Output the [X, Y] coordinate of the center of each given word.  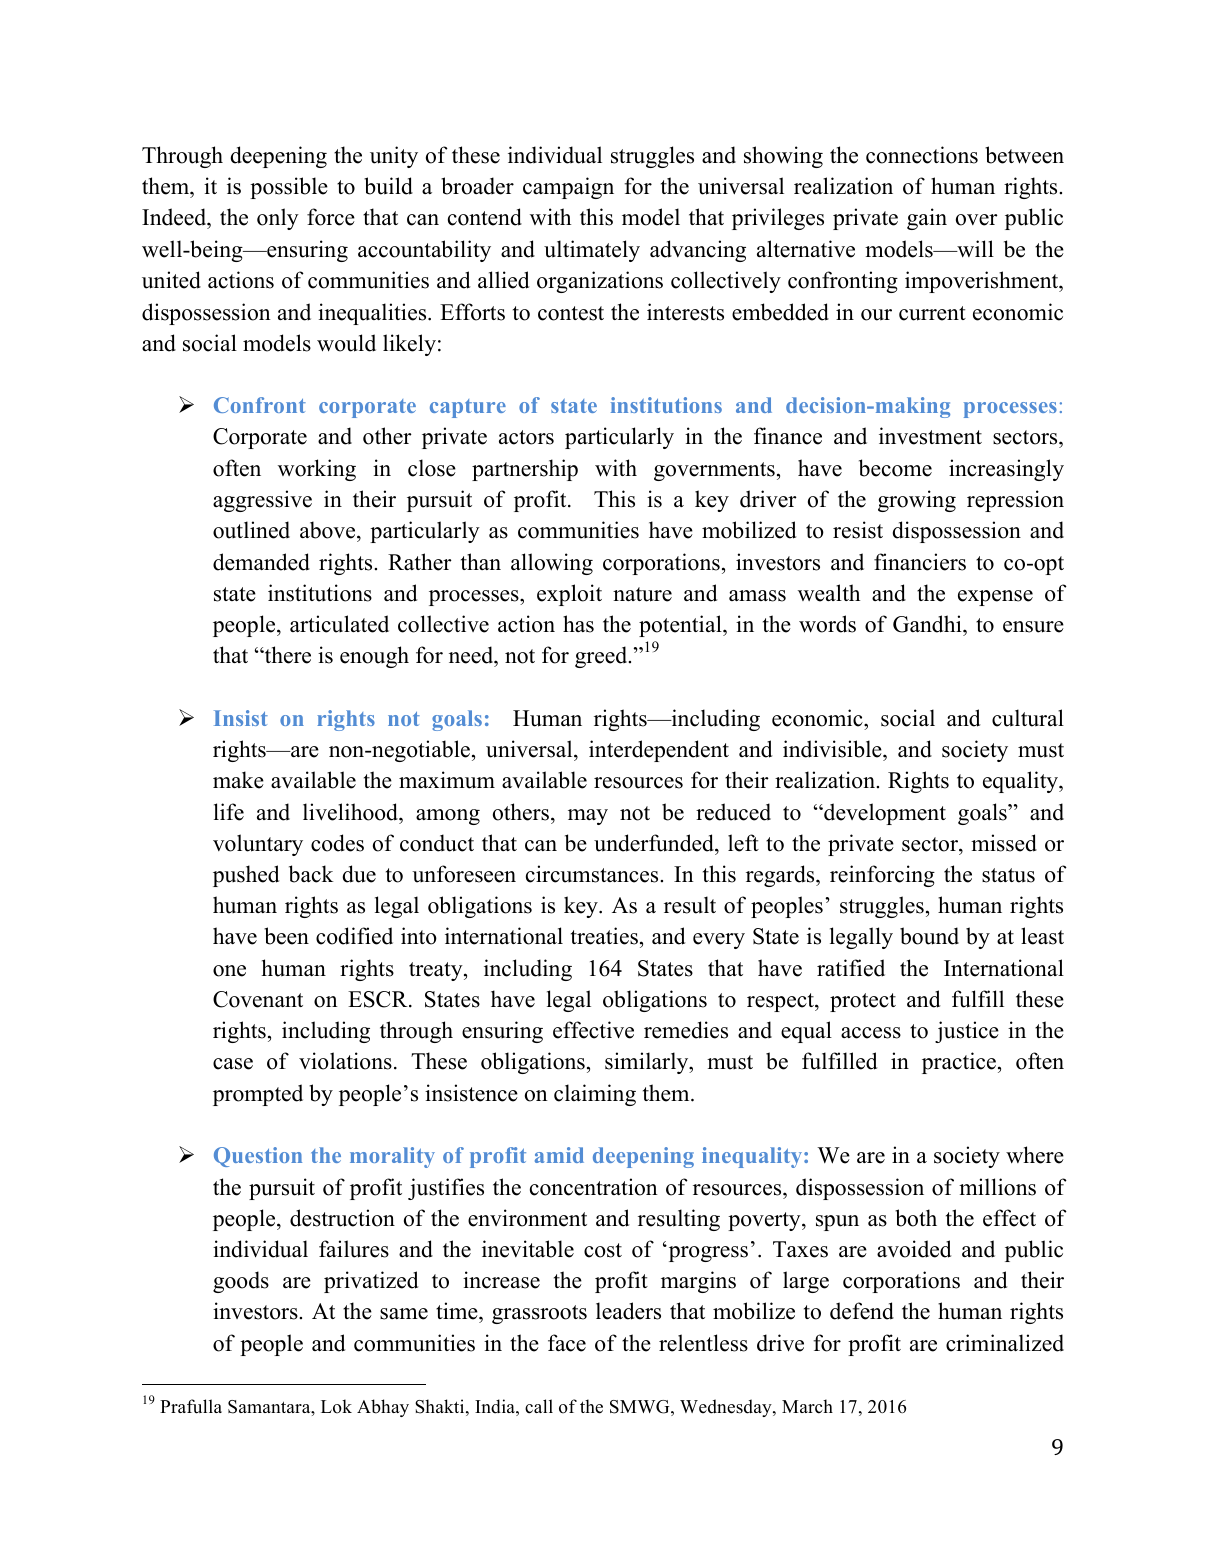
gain [927, 219]
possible [289, 188]
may [588, 817]
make [238, 780]
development [884, 814]
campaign [568, 188]
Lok [336, 1406]
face [567, 1343]
